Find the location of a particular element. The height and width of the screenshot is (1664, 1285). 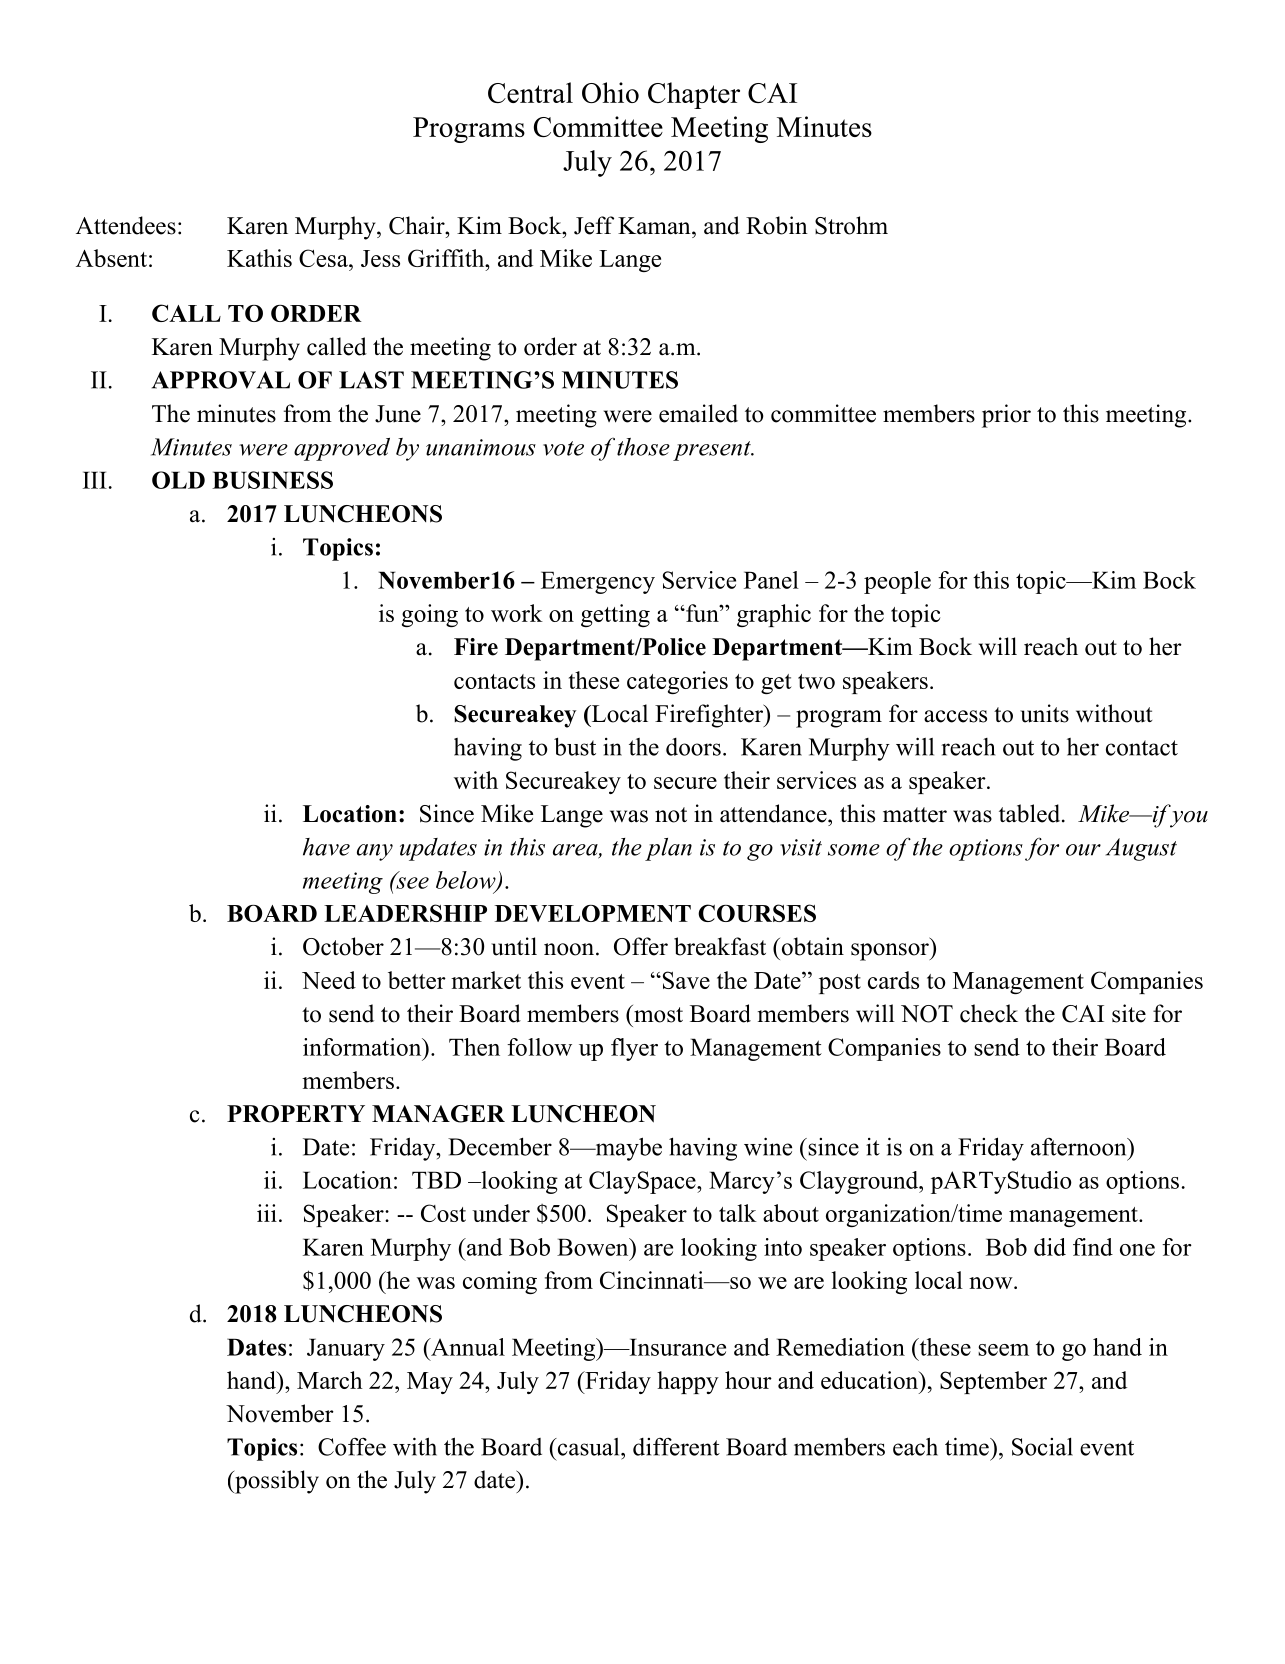

possibly is located at coordinates (276, 1482).
